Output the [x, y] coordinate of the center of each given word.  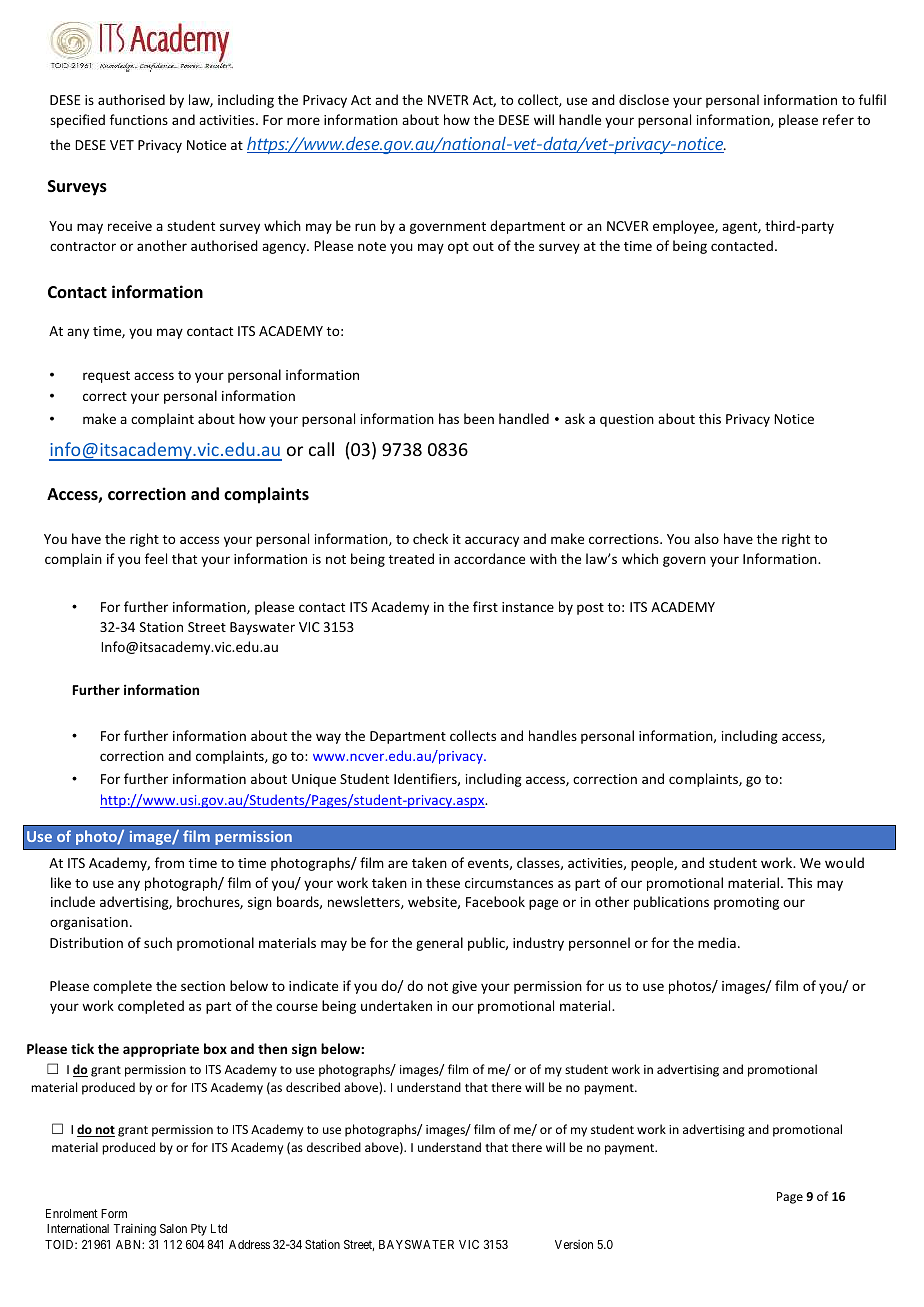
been [479, 418]
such [158, 942]
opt [458, 248]
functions [139, 119]
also [706, 538]
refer [838, 119]
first [485, 606]
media [717, 942]
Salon [173, 1228]
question [627, 420]
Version [574, 1244]
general [439, 944]
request [106, 377]
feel [156, 558]
